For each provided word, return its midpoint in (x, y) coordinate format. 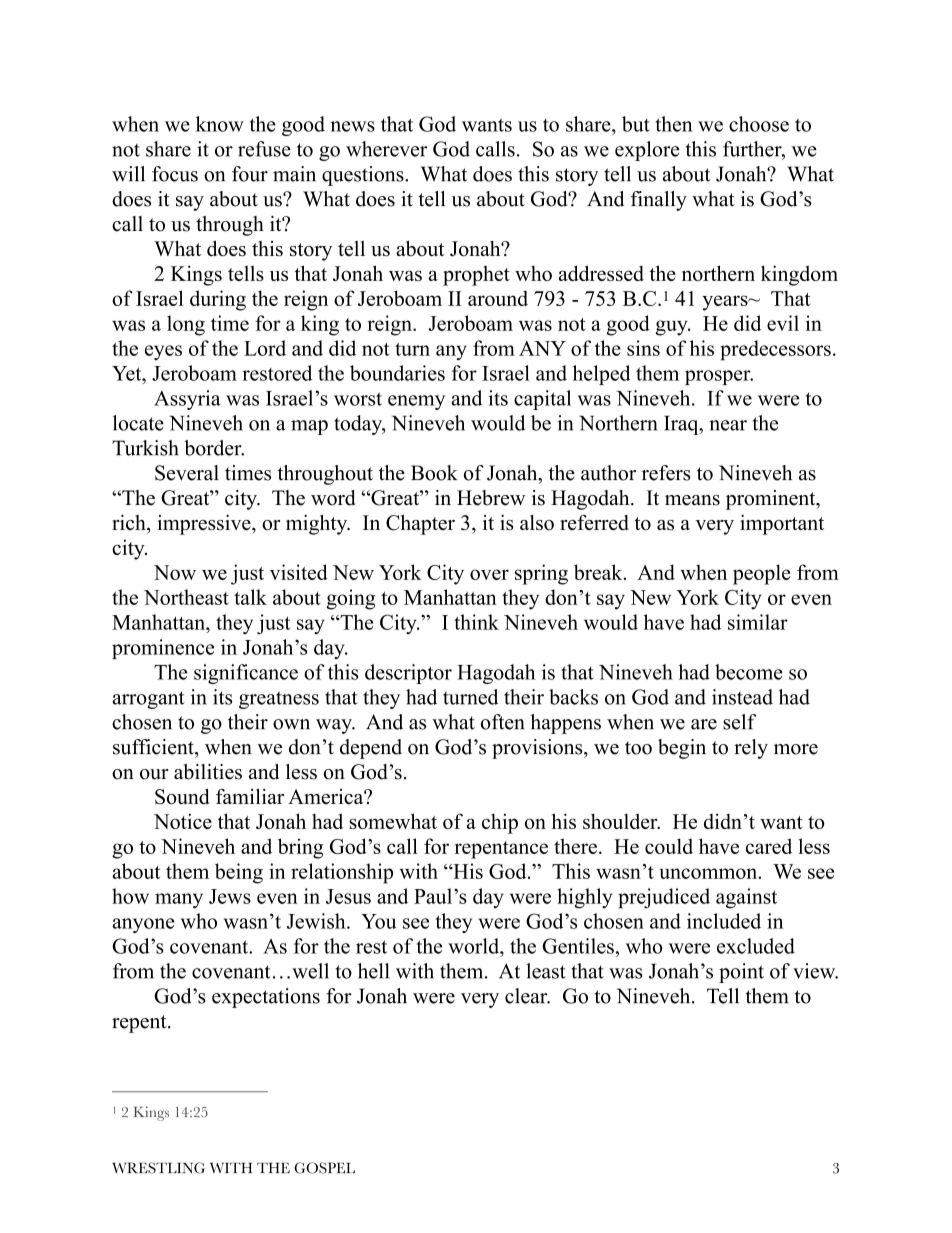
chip (500, 823)
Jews (230, 896)
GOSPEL (324, 1168)
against (746, 898)
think (476, 622)
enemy (416, 402)
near (728, 425)
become (749, 672)
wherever (386, 149)
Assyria (187, 400)
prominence (163, 649)
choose (759, 124)
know (220, 124)
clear (527, 996)
